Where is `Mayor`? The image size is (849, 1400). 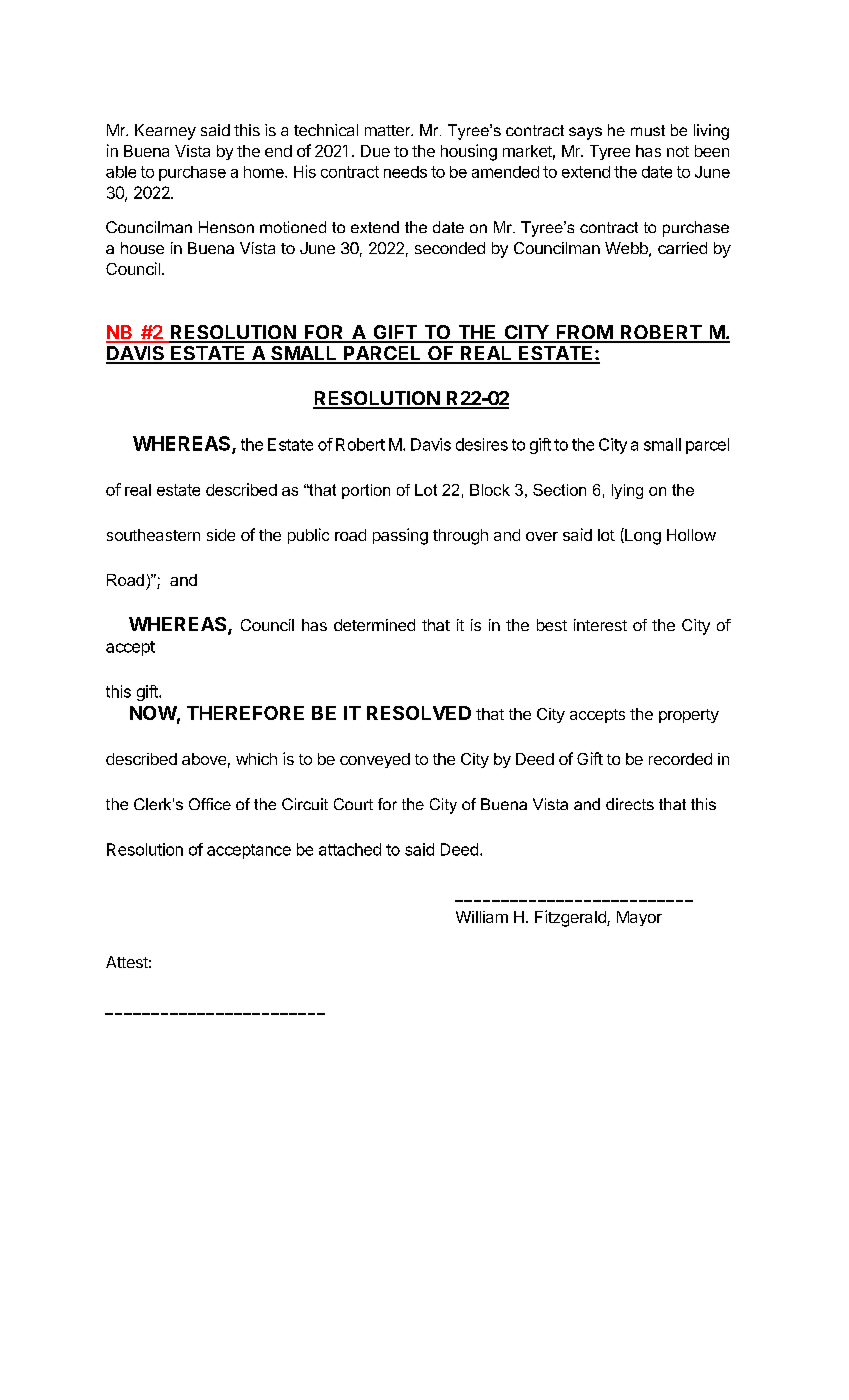 Mayor is located at coordinates (639, 918).
